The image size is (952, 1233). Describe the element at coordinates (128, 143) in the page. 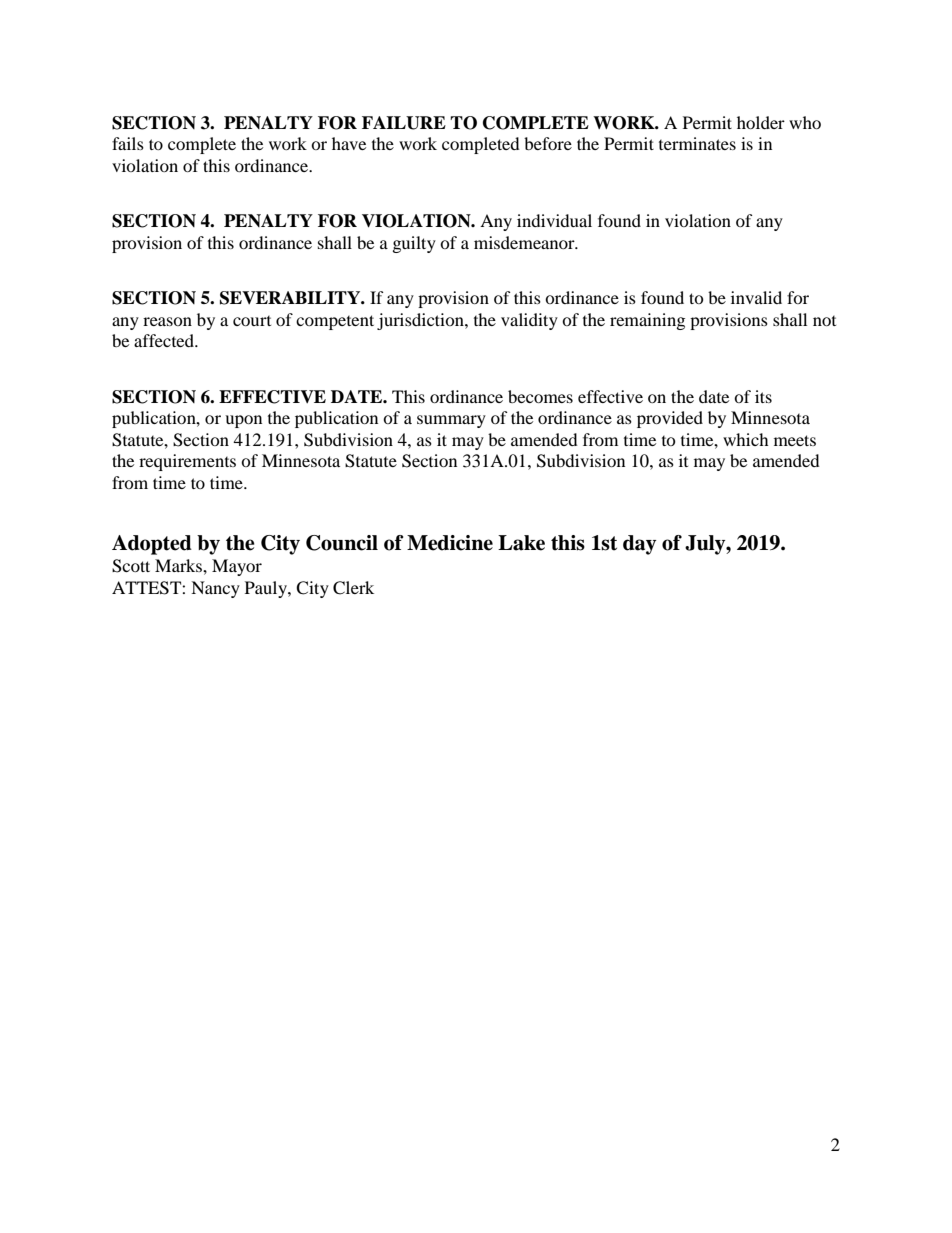

I see `fails` at that location.
